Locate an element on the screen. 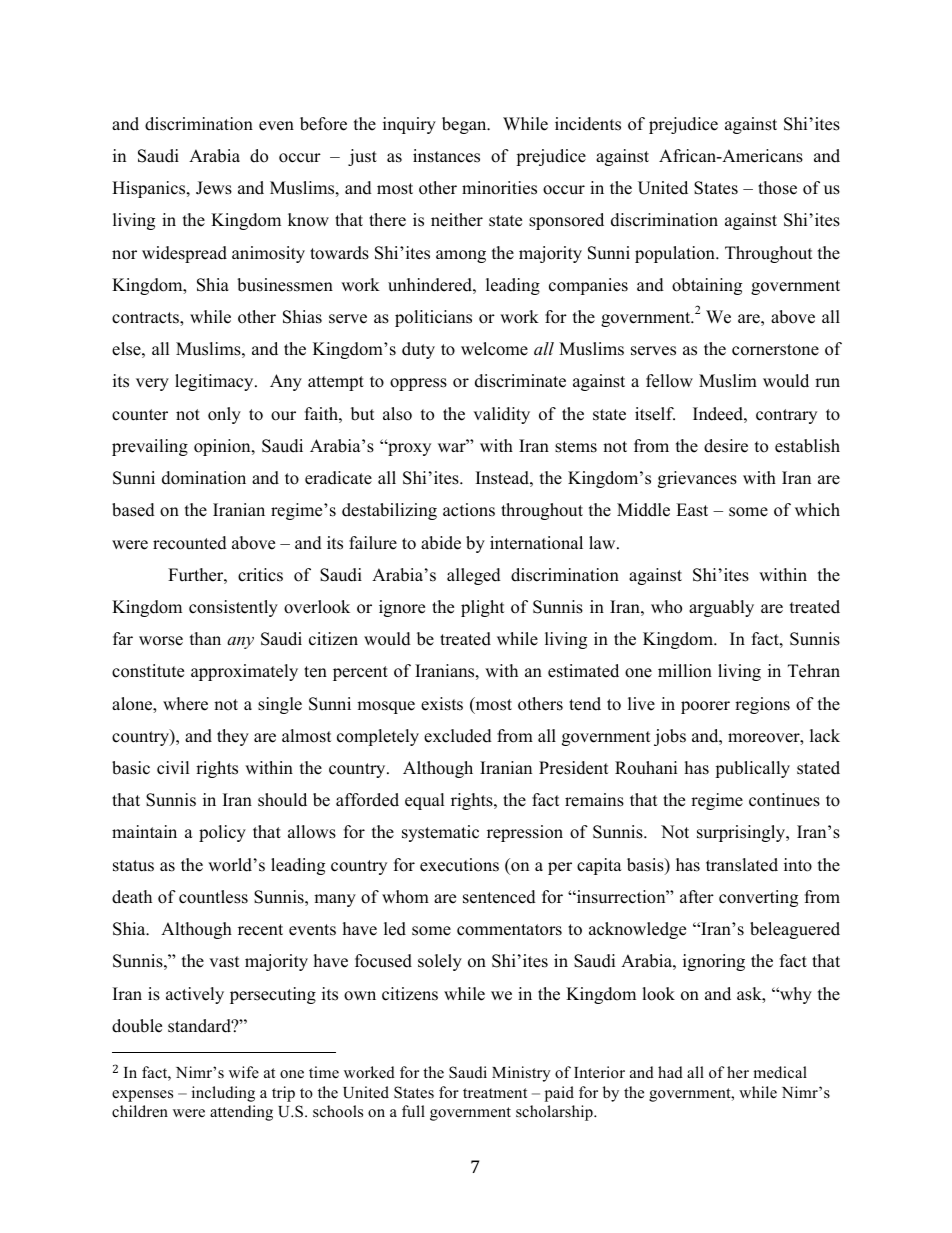  civil is located at coordinates (173, 768).
